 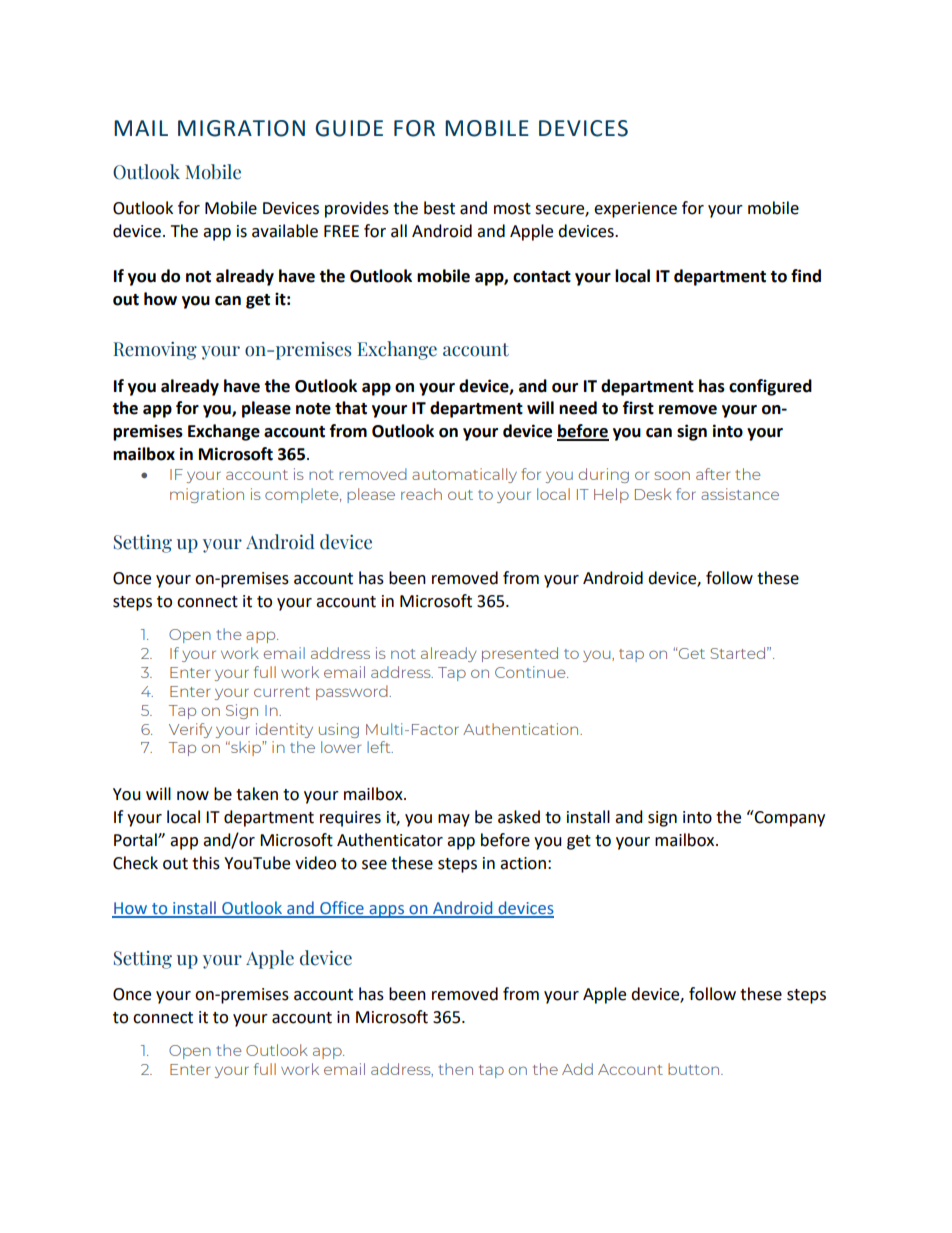 What do you see at coordinates (439, 208) in the screenshot?
I see `best` at bounding box center [439, 208].
